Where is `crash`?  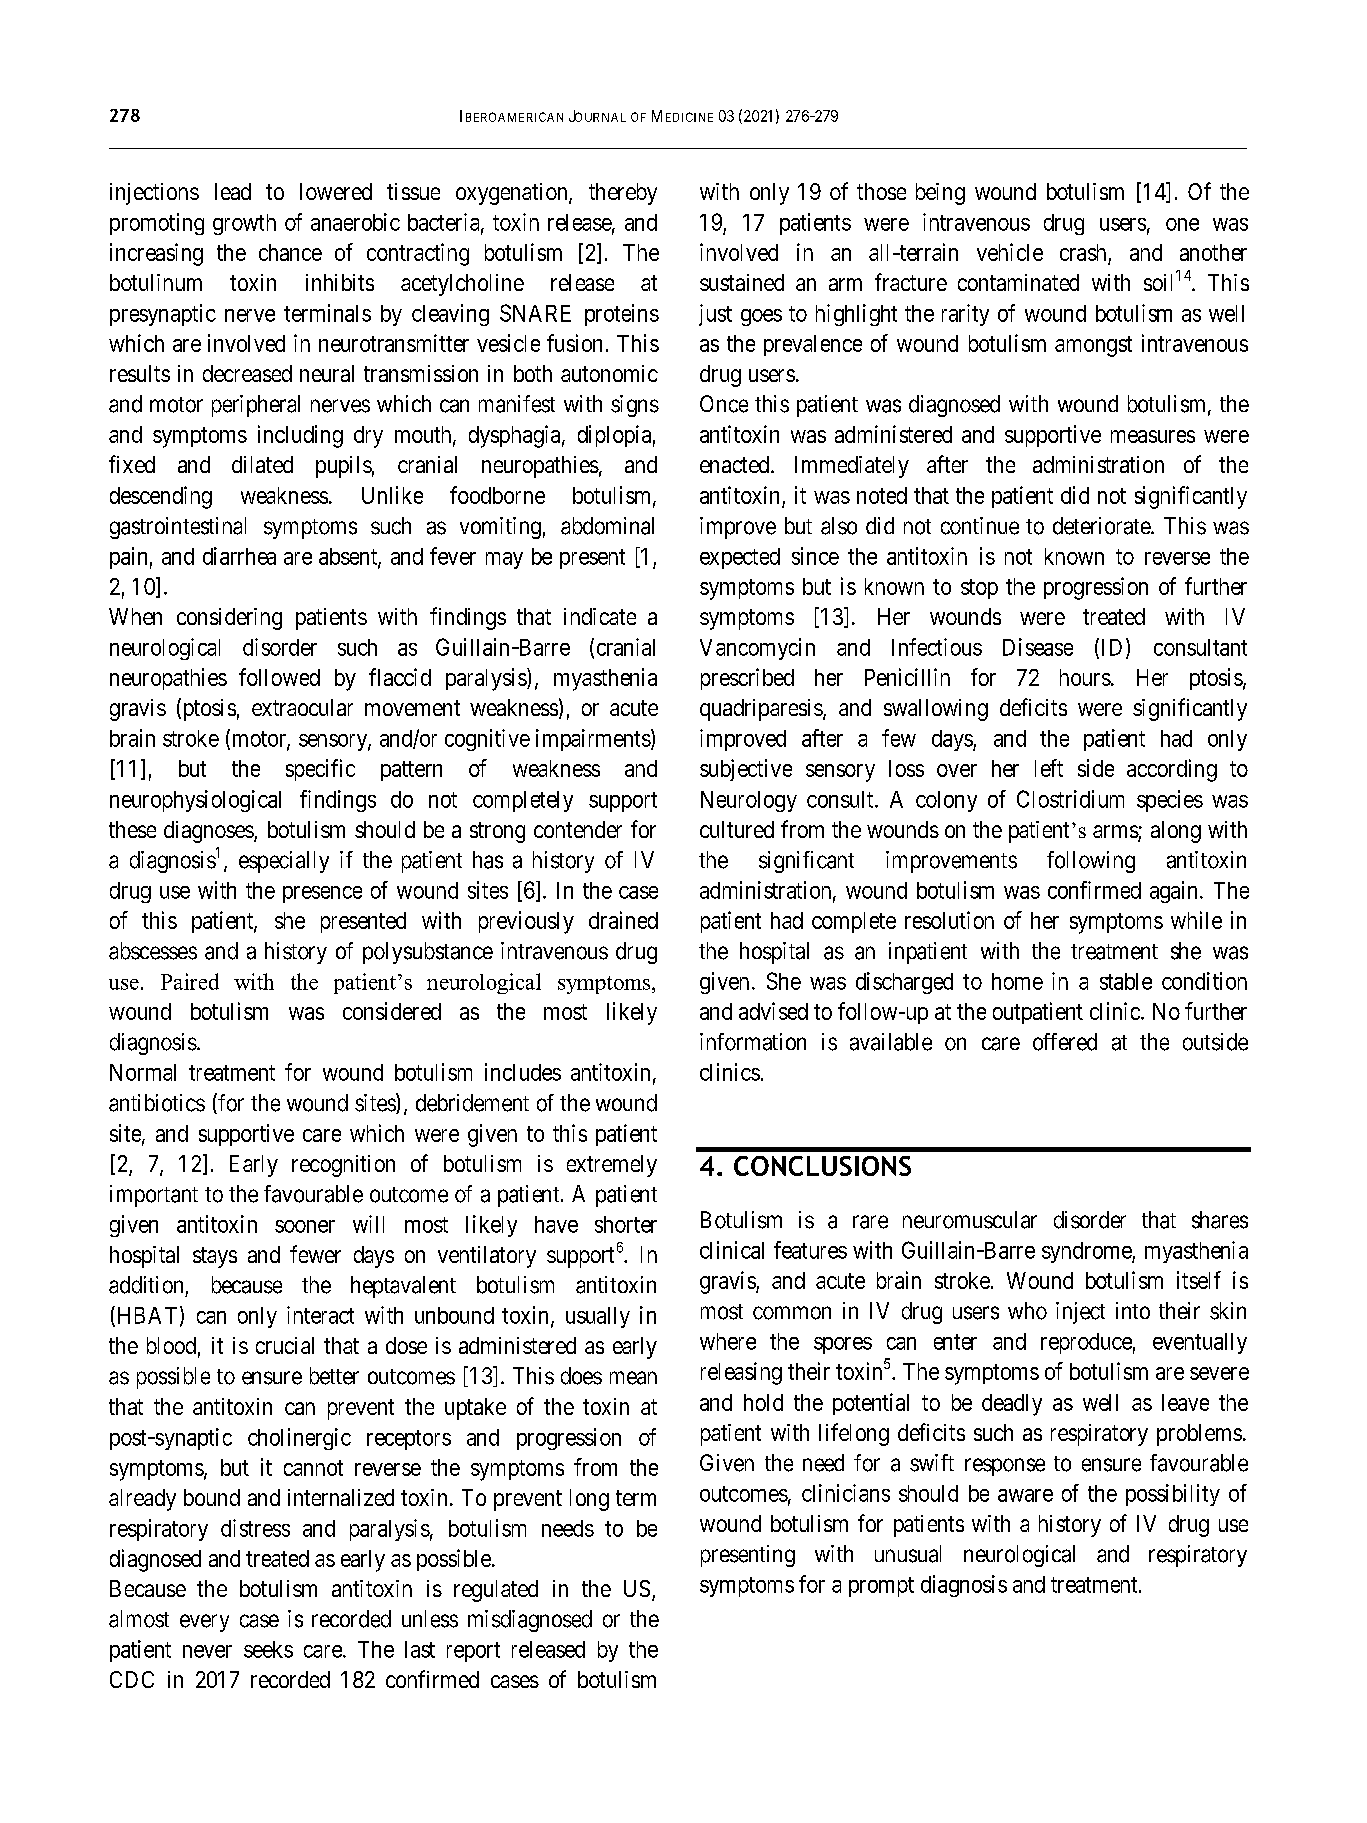
crash is located at coordinates (1083, 252).
